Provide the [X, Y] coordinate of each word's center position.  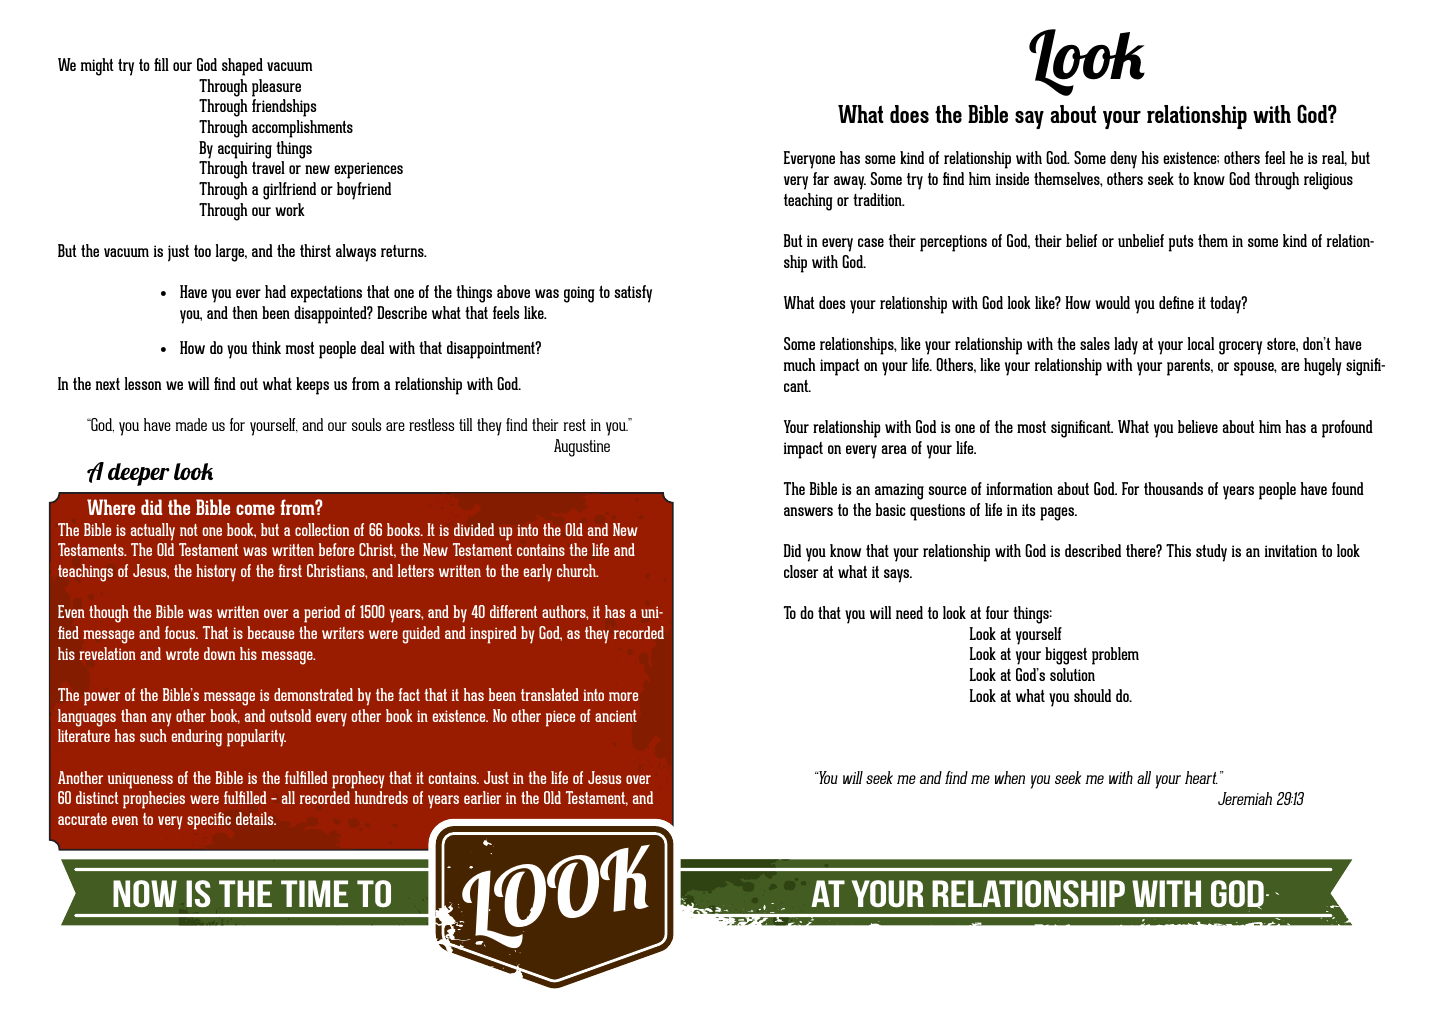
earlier [482, 797]
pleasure [276, 88]
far [821, 178]
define [1176, 302]
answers [808, 511]
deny [1123, 160]
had [275, 291]
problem [1115, 656]
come [255, 509]
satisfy [633, 294]
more [623, 696]
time [314, 893]
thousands [1173, 488]
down [219, 653]
